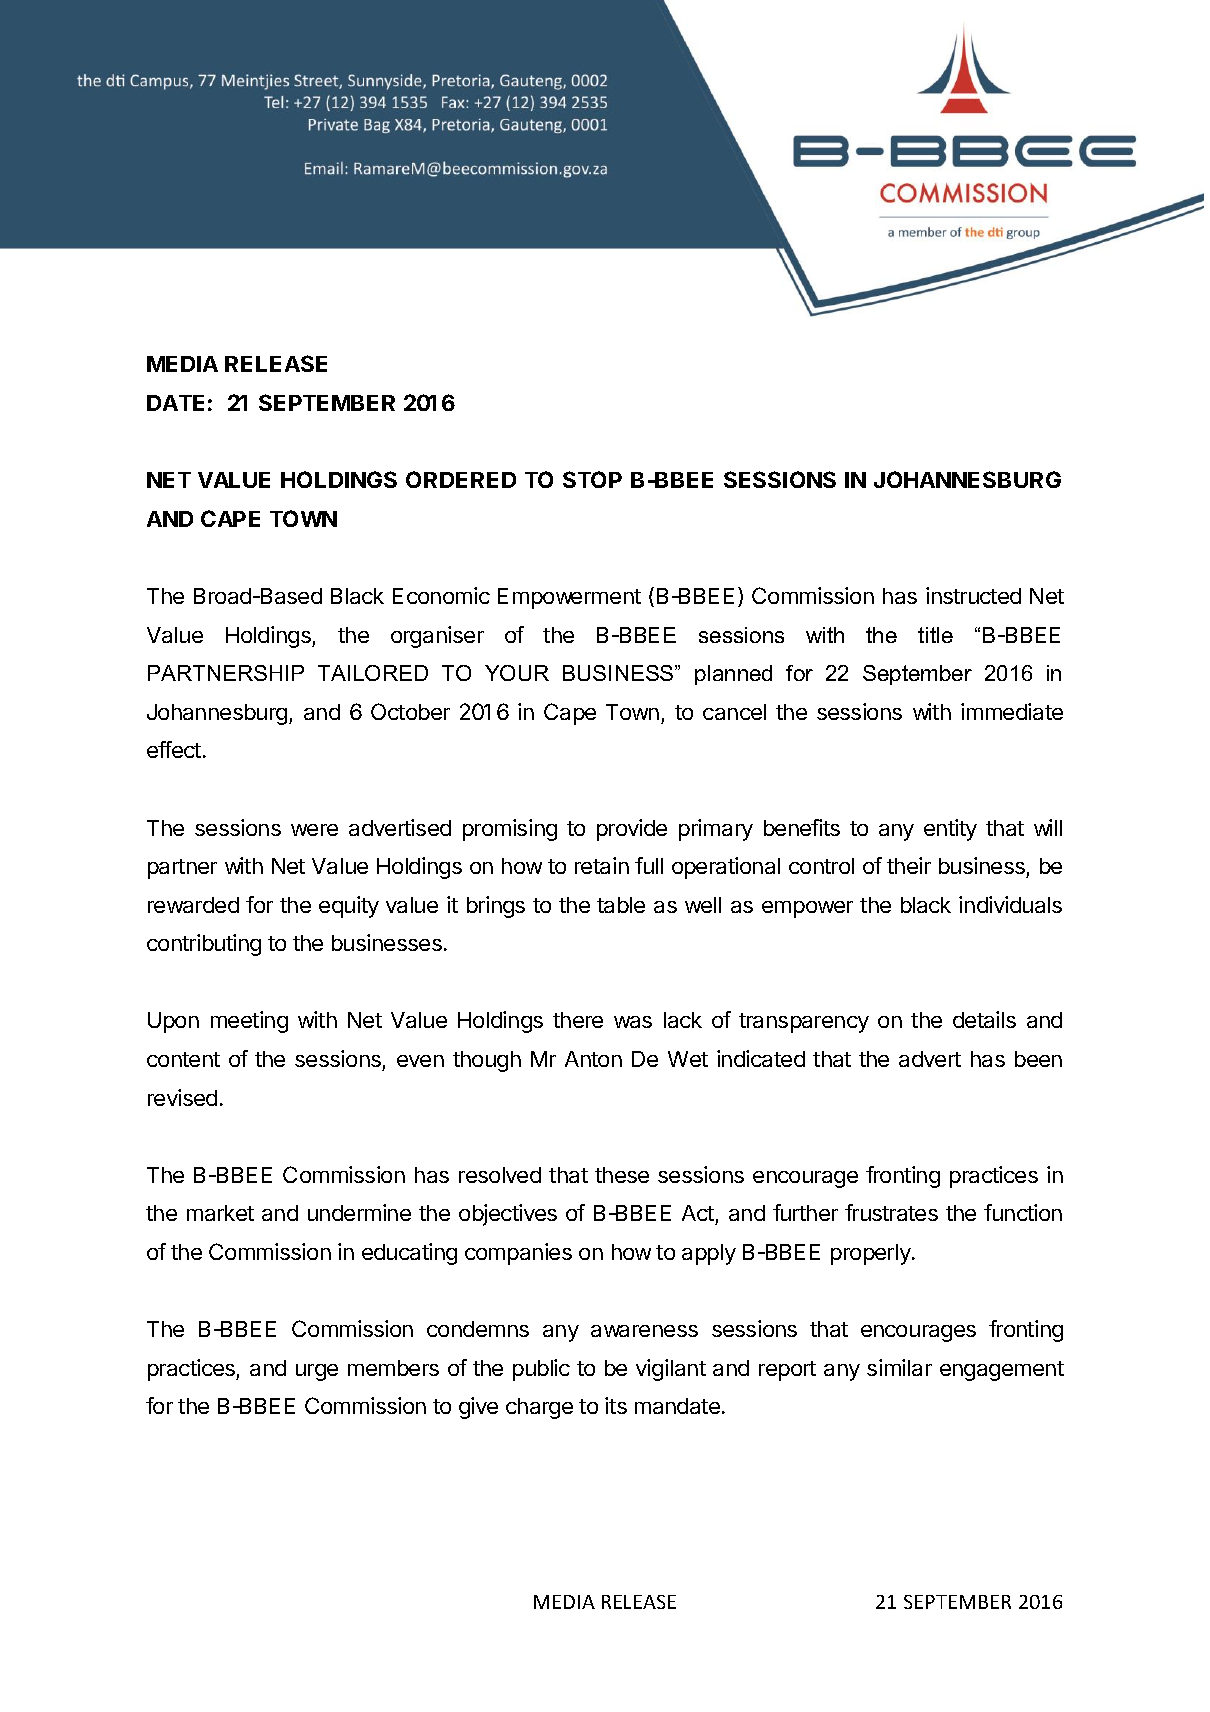  Describe the element at coordinates (461, 479) in the screenshot. I see `ORDERED` at that location.
